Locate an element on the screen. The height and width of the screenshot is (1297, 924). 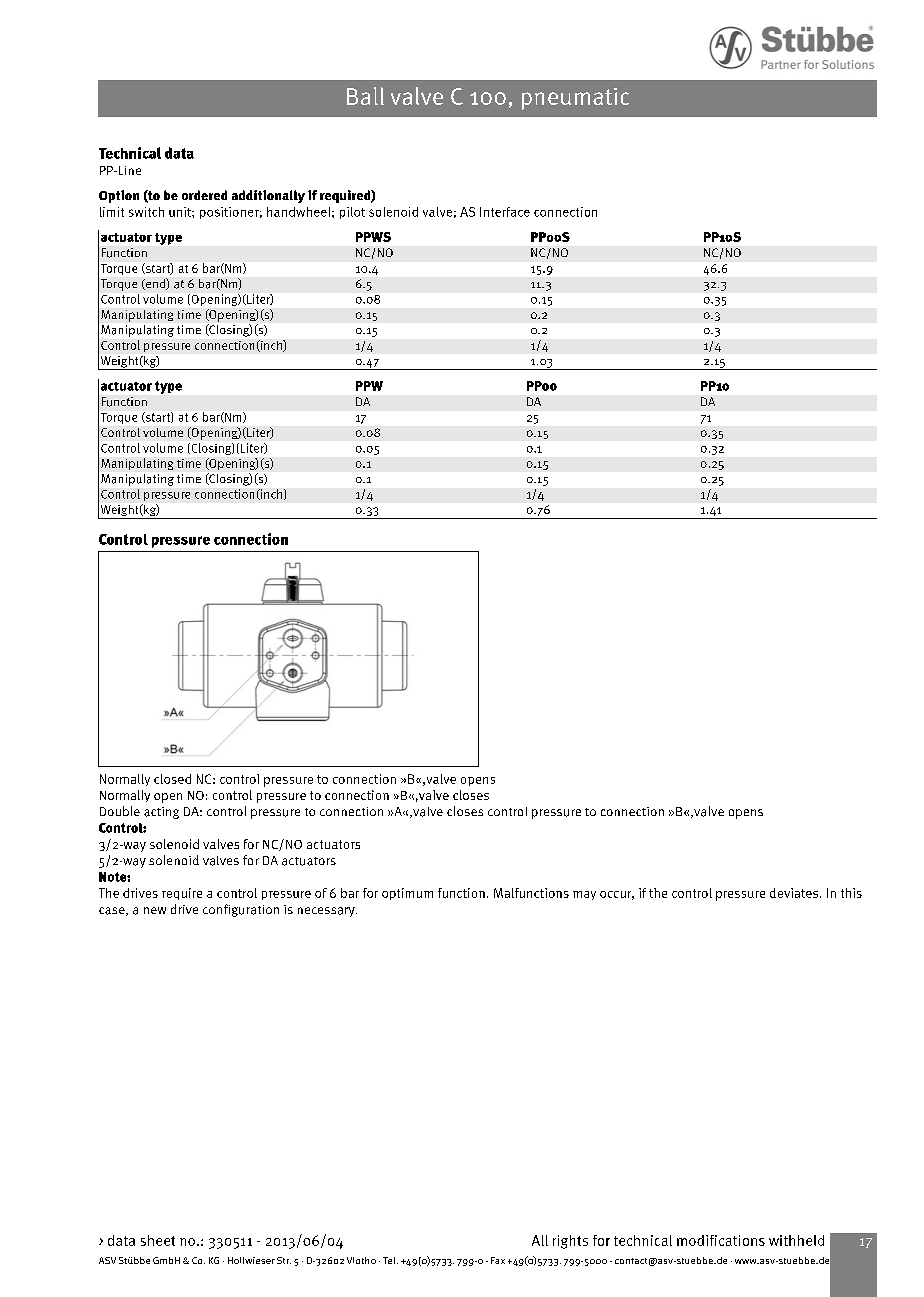
pilot is located at coordinates (352, 213).
